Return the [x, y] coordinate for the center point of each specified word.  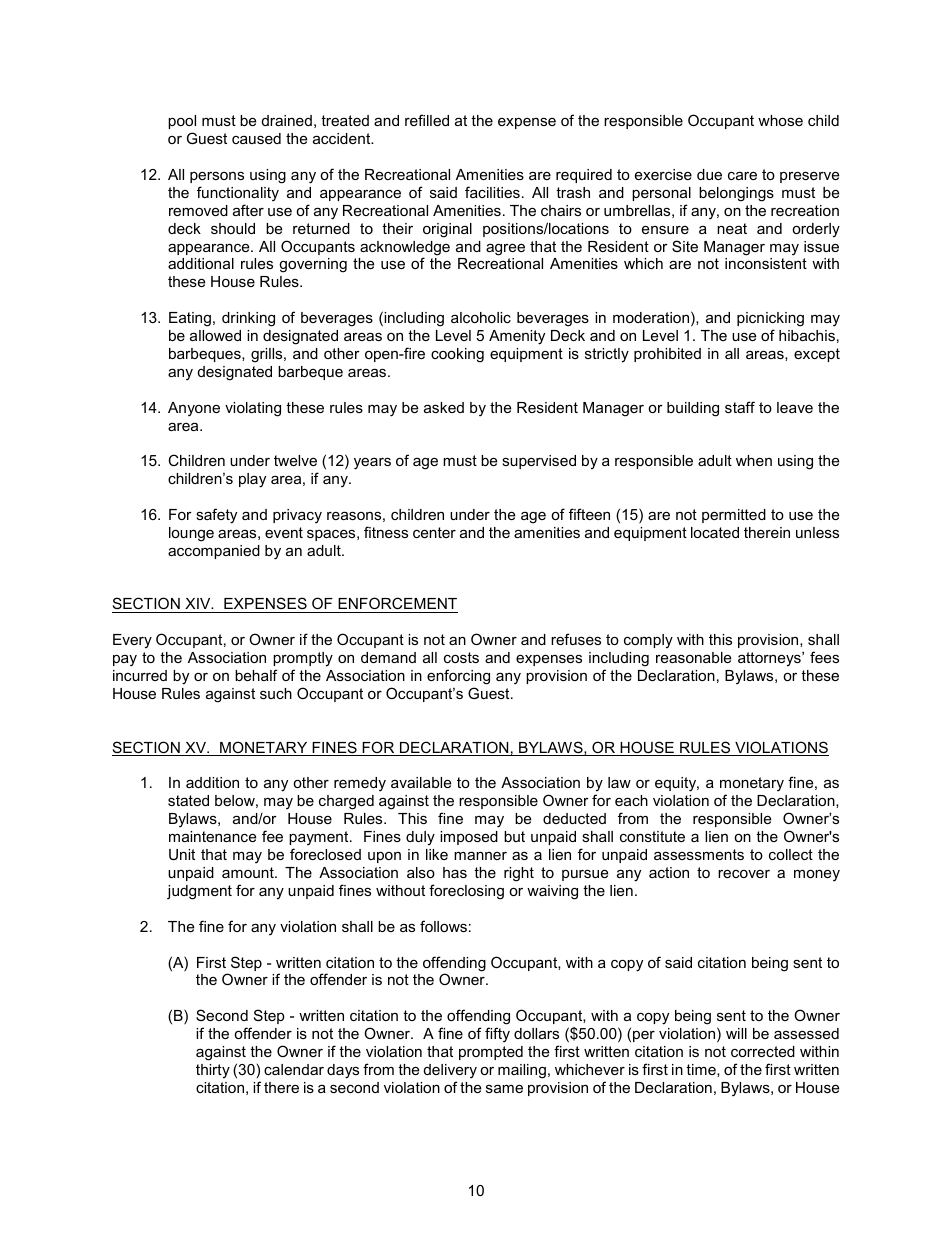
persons [217, 177]
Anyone [194, 409]
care [742, 175]
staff [740, 407]
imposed [469, 838]
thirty [213, 1071]
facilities [492, 192]
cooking [457, 355]
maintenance [212, 836]
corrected [763, 1051]
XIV [199, 603]
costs [461, 657]
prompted [491, 1053]
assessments [699, 854]
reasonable [693, 657]
